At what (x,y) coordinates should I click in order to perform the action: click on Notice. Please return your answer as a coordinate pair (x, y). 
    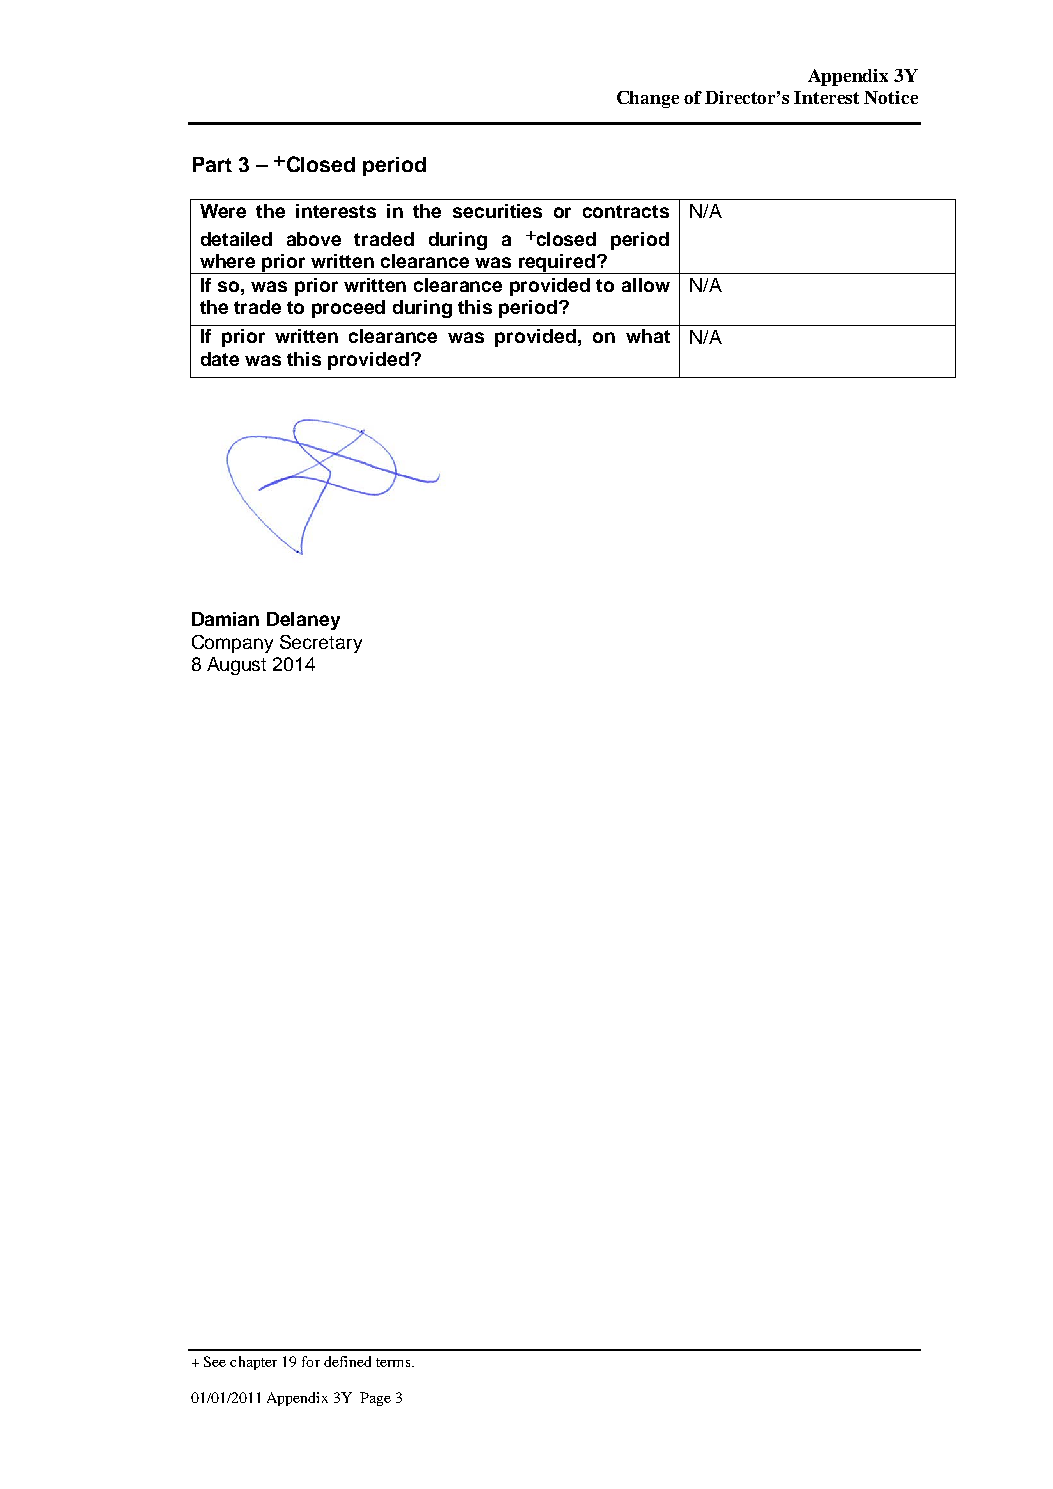
    Looking at the image, I should click on (891, 97).
